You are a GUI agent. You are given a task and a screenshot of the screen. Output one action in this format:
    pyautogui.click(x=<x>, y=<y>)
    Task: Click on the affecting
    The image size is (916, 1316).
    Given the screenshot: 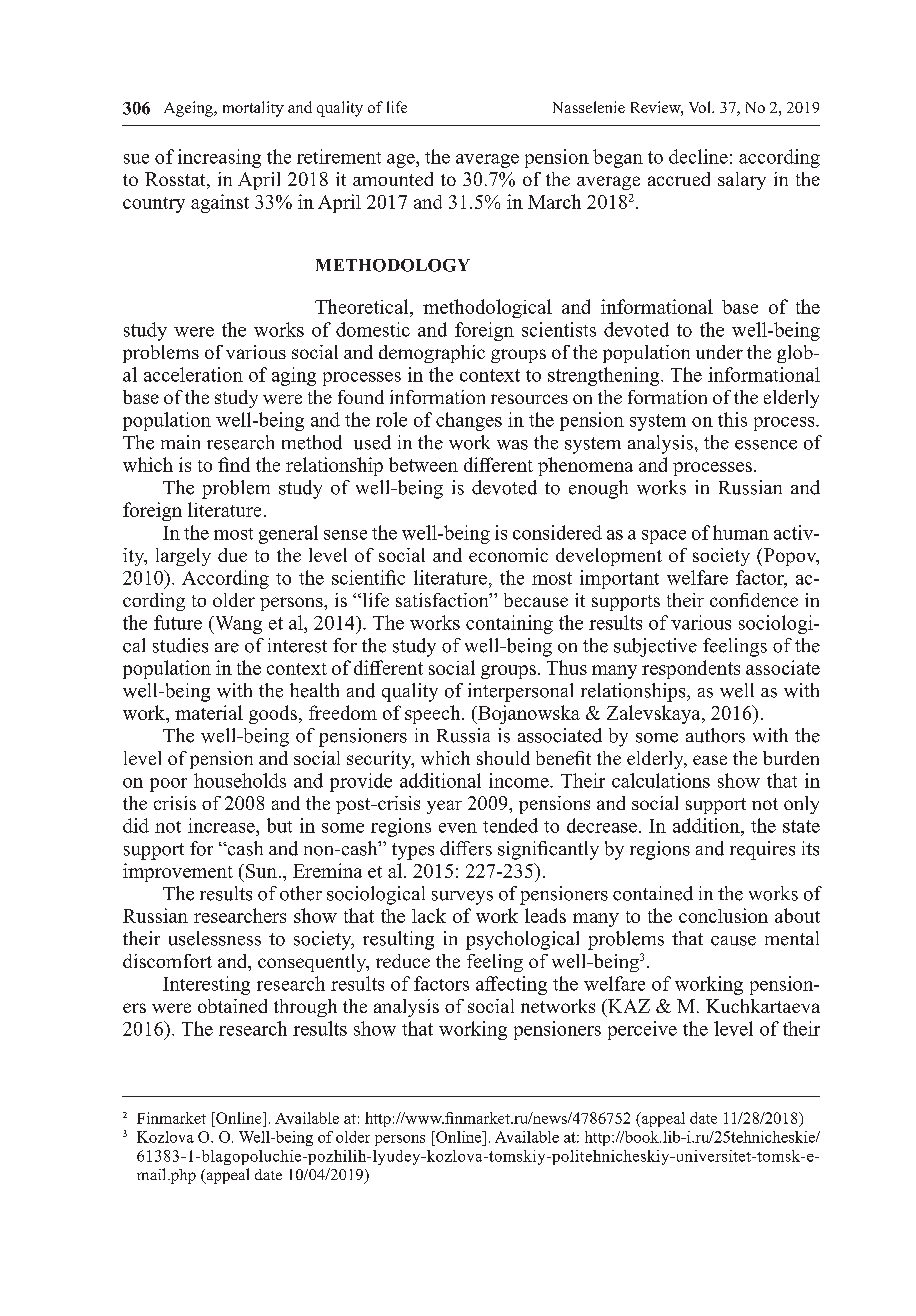 What is the action you would take?
    pyautogui.click(x=511, y=985)
